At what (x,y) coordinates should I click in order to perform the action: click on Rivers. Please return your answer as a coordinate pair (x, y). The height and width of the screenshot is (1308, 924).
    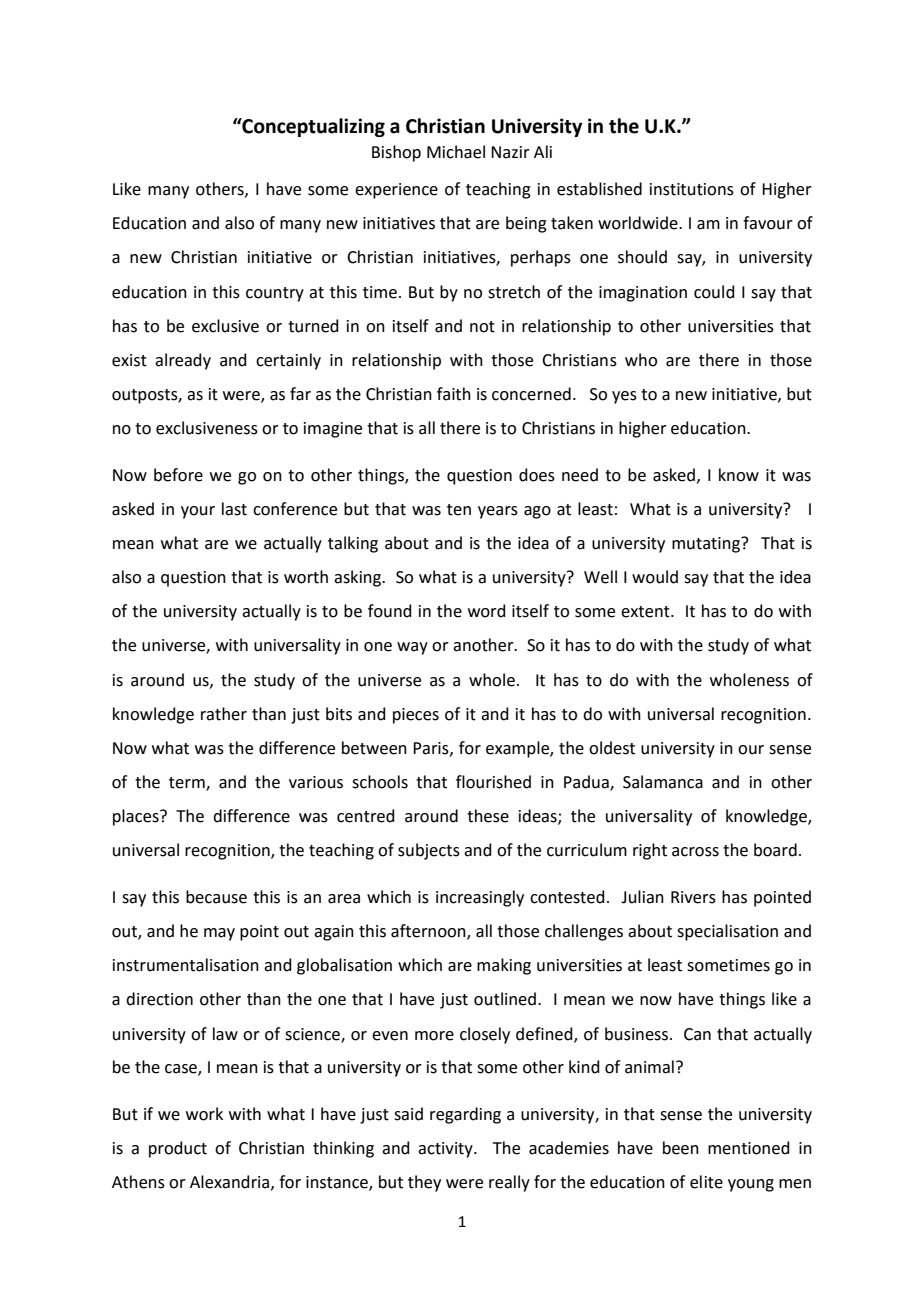
    Looking at the image, I should click on (693, 897).
